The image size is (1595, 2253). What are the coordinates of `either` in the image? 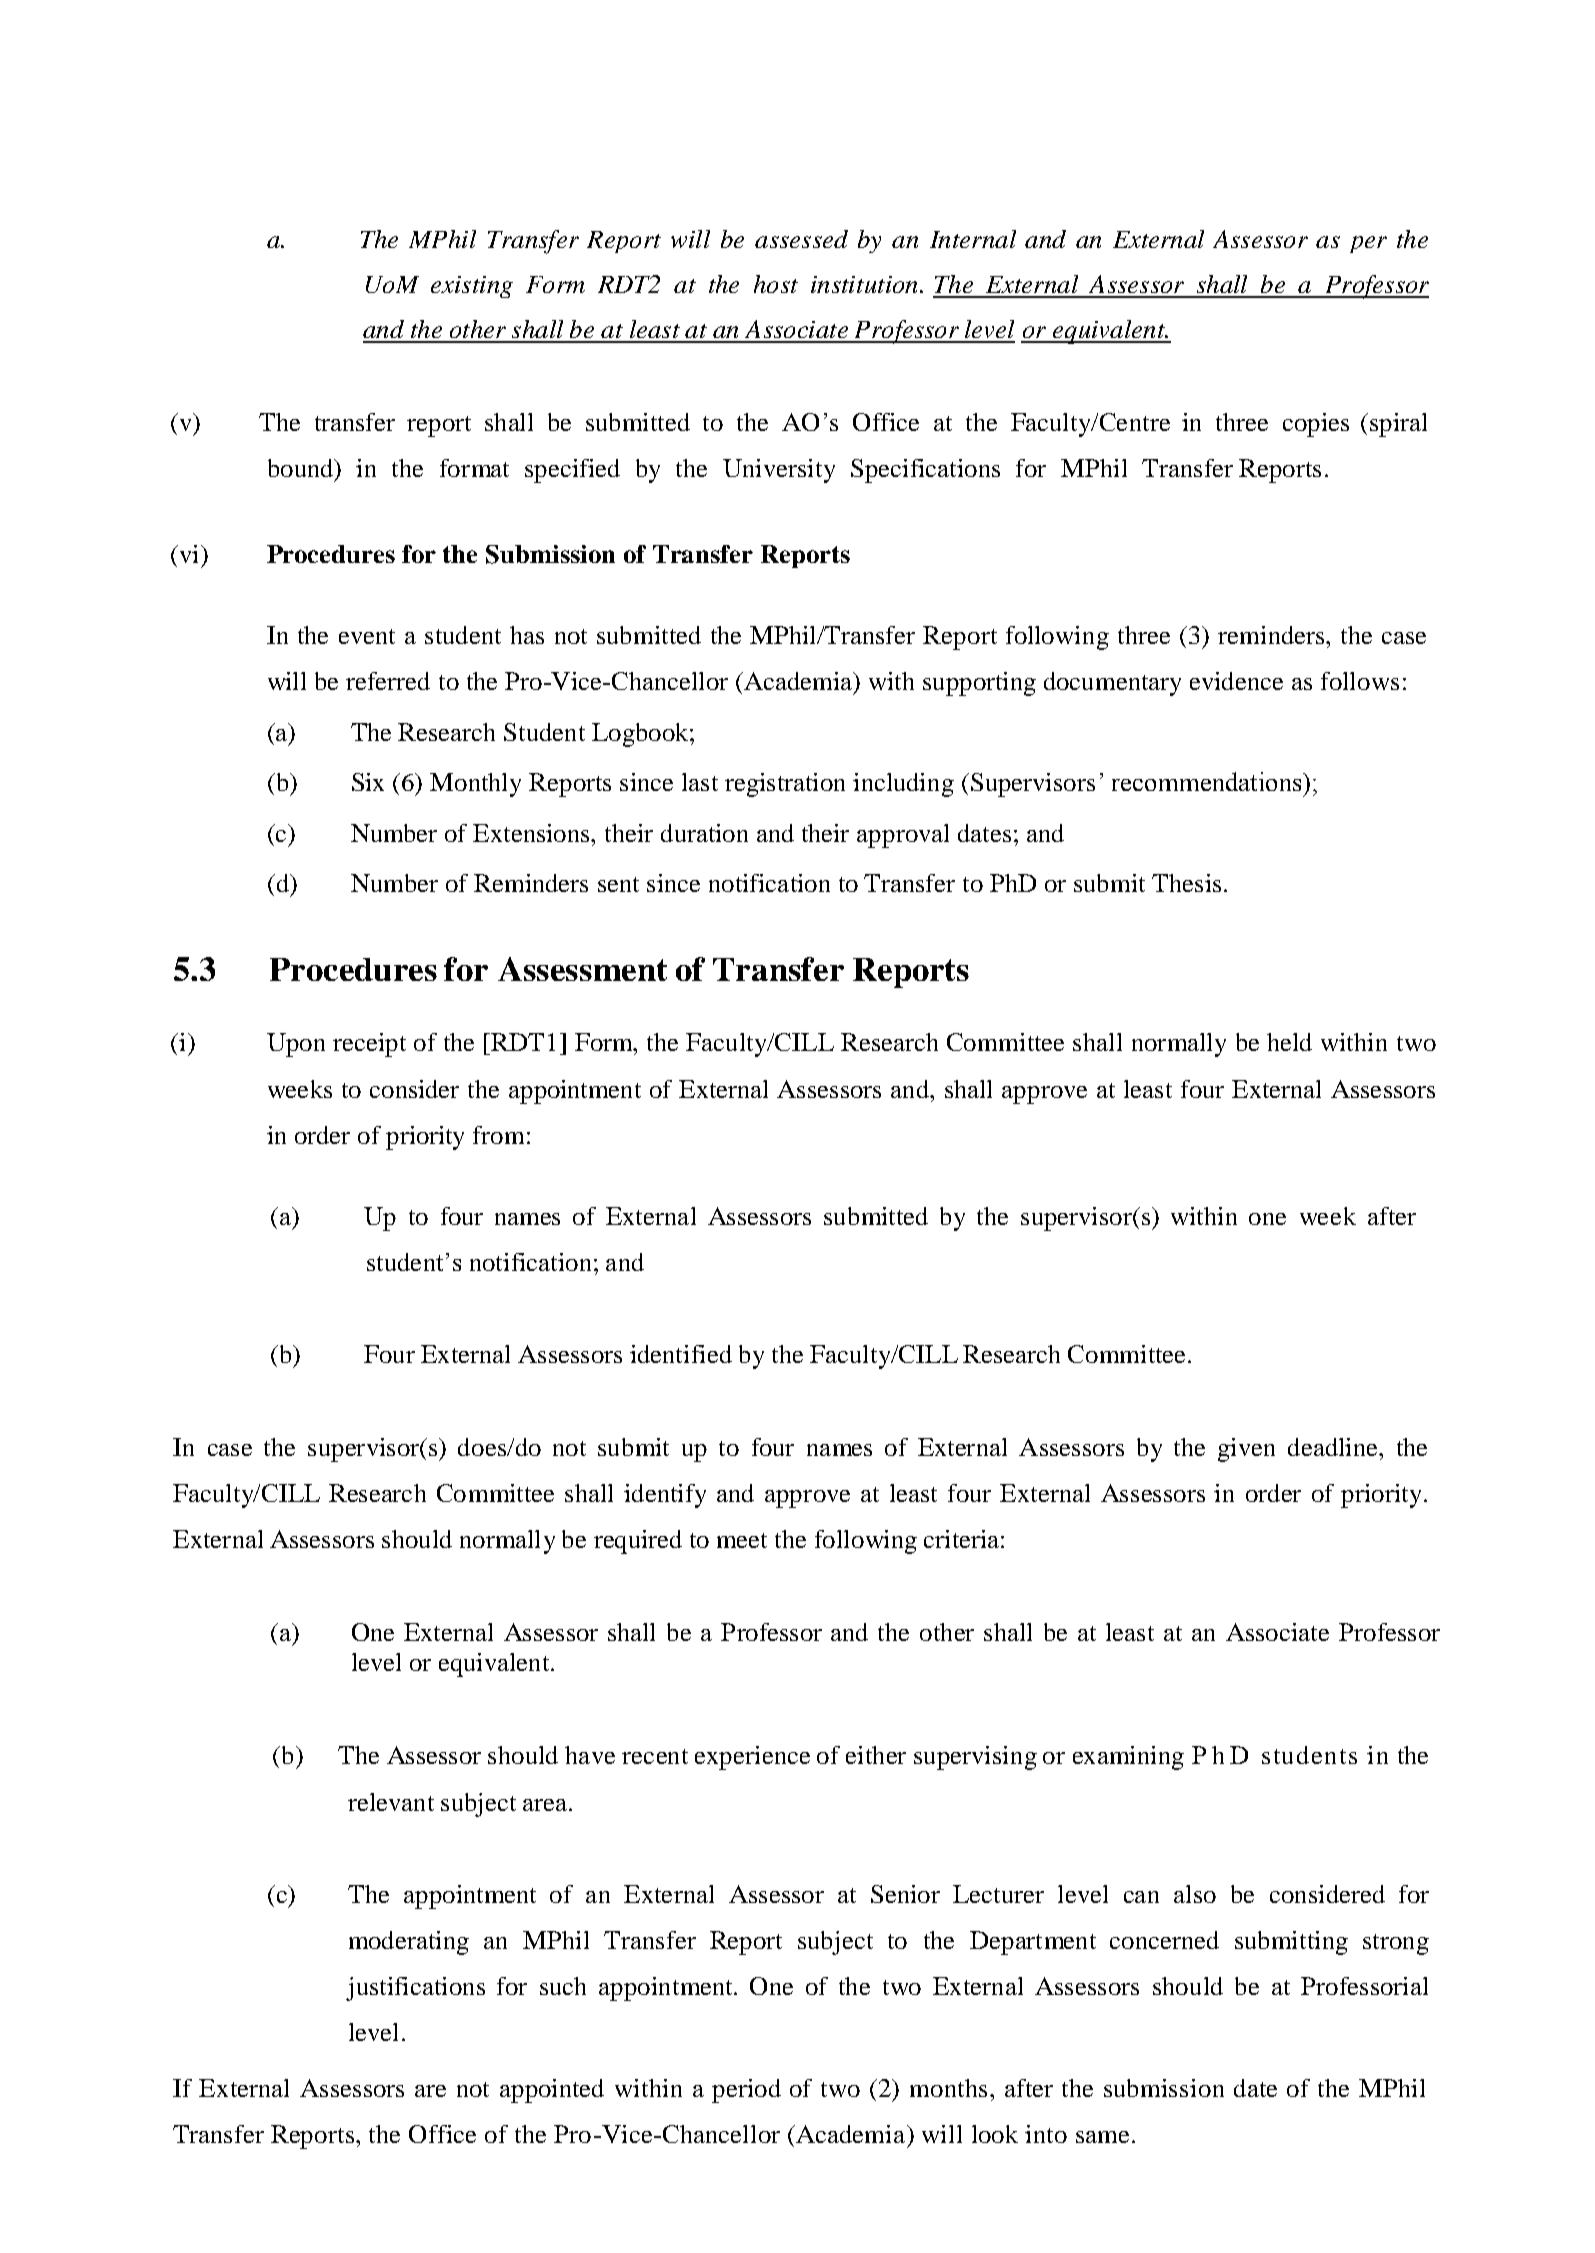 It's located at (876, 1755).
